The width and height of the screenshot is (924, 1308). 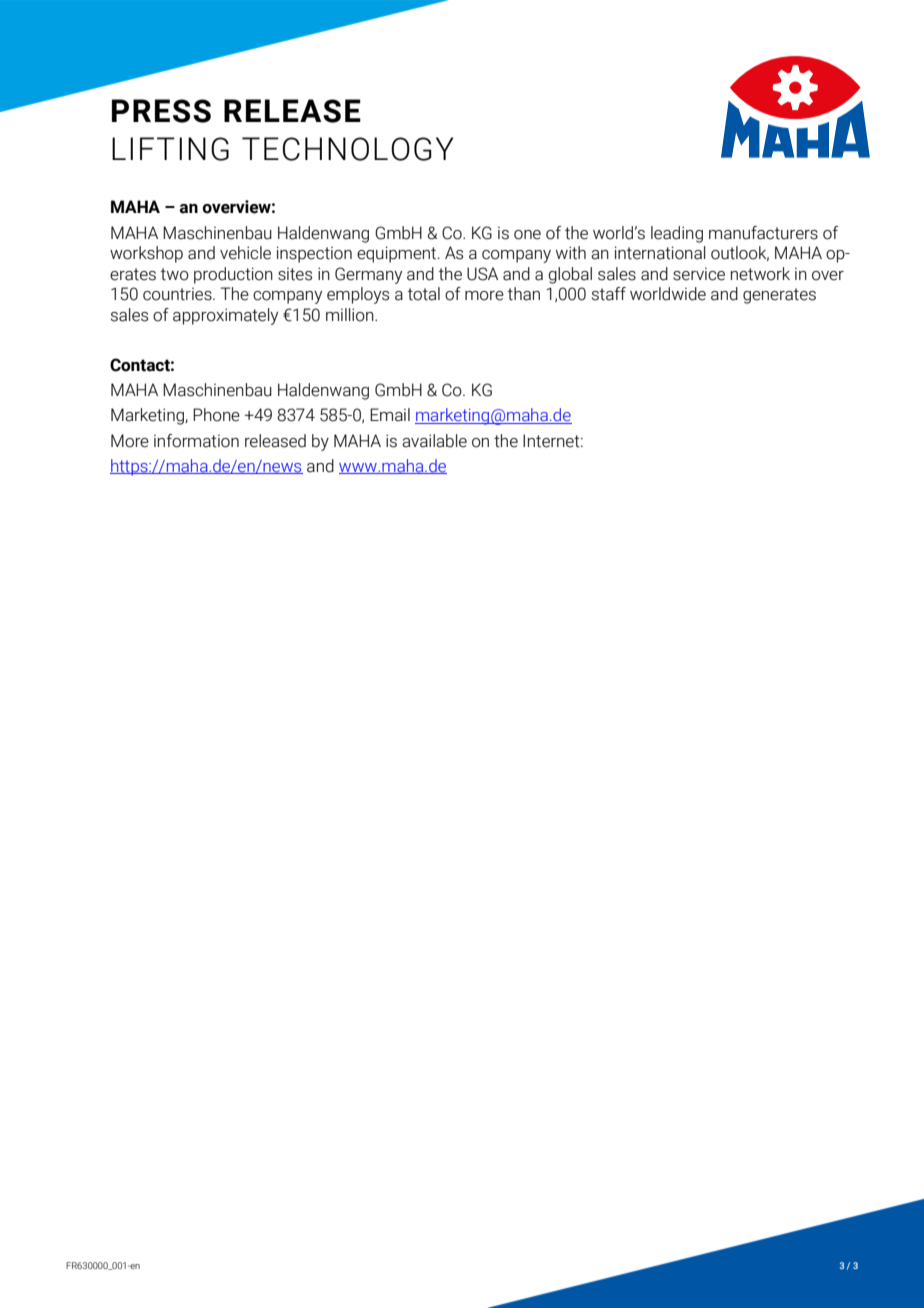 I want to click on international, so click(x=660, y=253).
